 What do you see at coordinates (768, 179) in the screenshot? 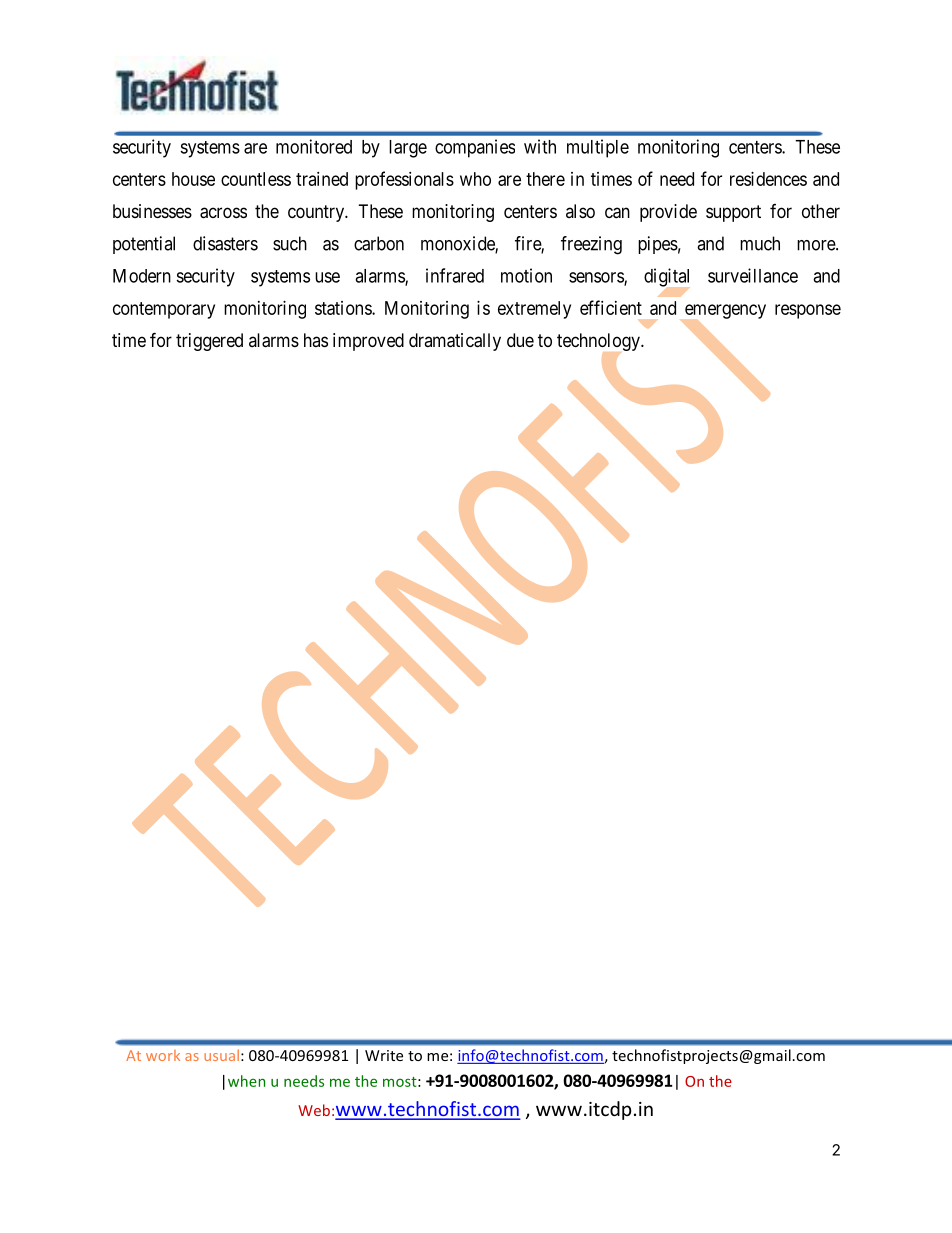
I see `residences` at bounding box center [768, 179].
